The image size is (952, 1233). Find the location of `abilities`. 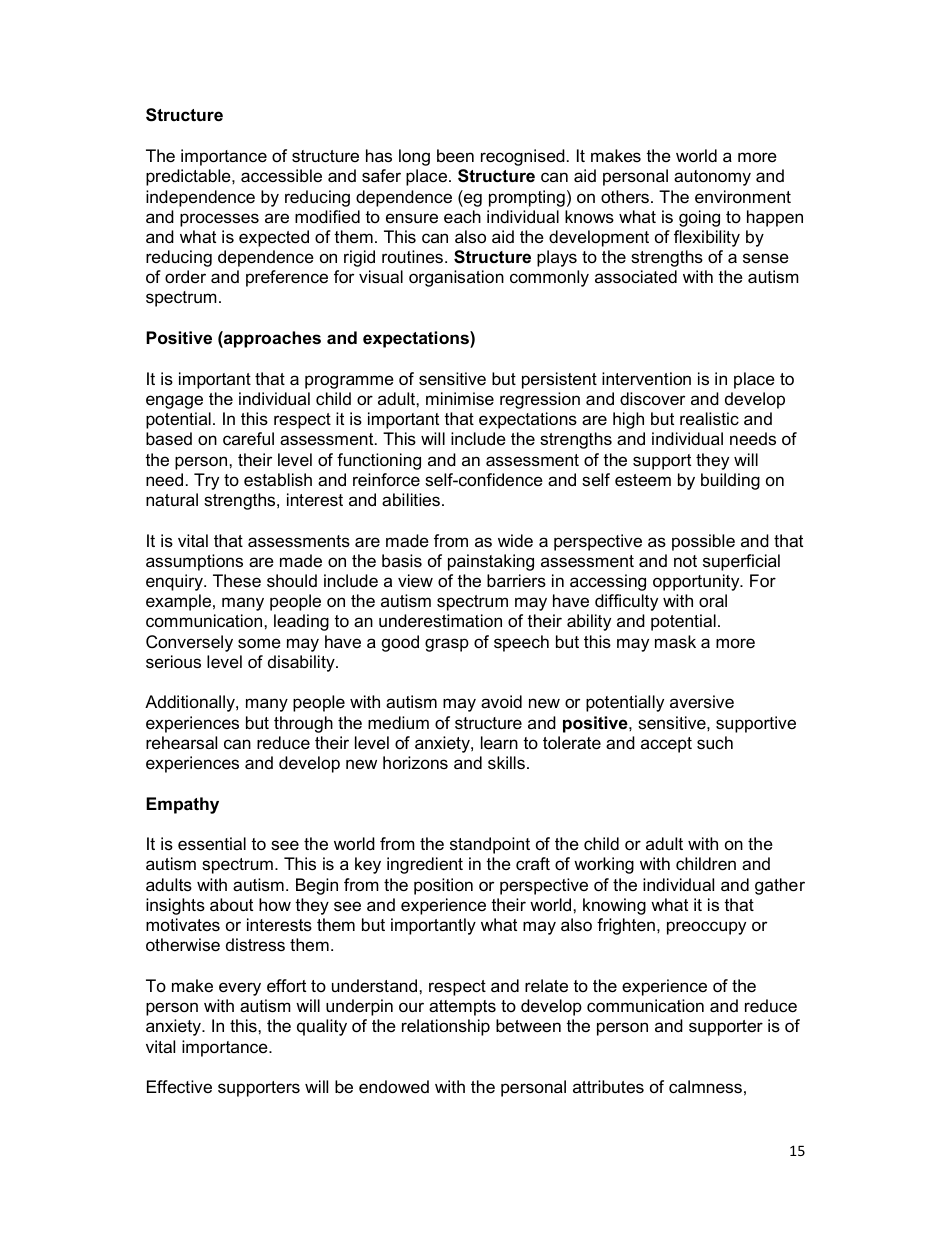

abilities is located at coordinates (411, 499).
